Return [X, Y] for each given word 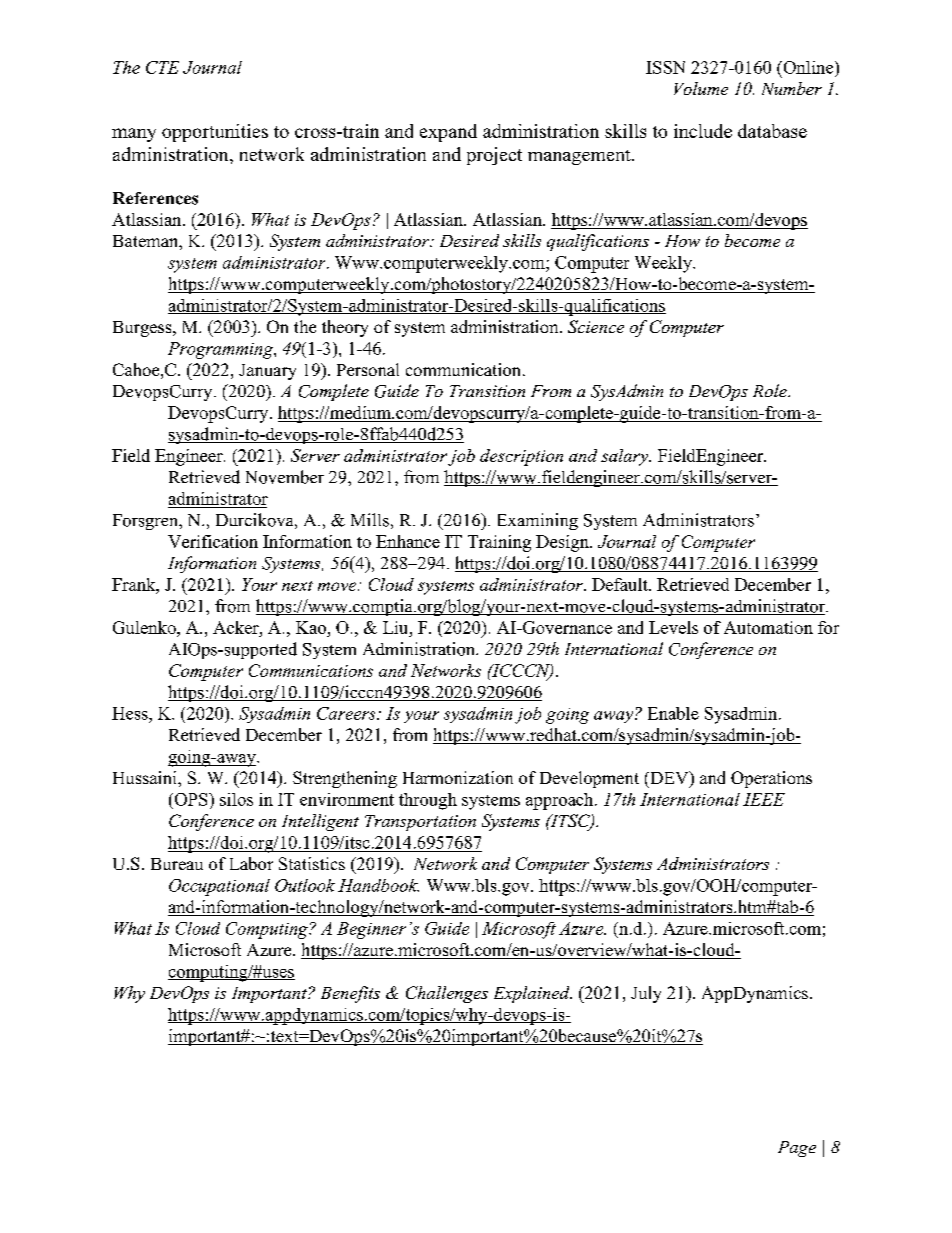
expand [448, 133]
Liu [397, 627]
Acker [237, 627]
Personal [368, 369]
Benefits [350, 994]
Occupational [219, 887]
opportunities [215, 133]
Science [596, 326]
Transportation [420, 823]
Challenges [447, 994]
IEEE [764, 799]
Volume [701, 88]
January [267, 372]
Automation [768, 627]
